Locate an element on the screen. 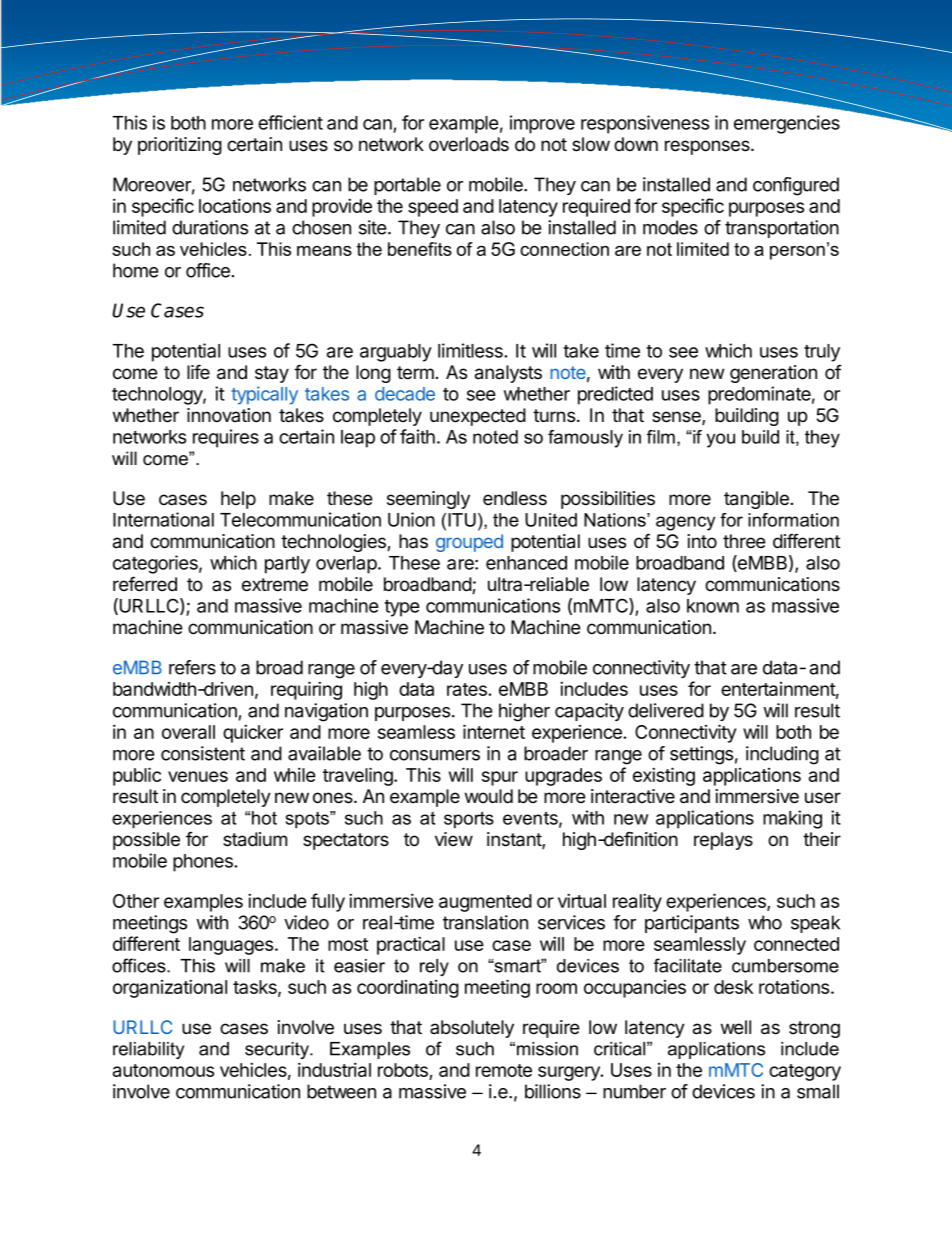 The width and height of the screenshot is (952, 1233). replays is located at coordinates (723, 841).
